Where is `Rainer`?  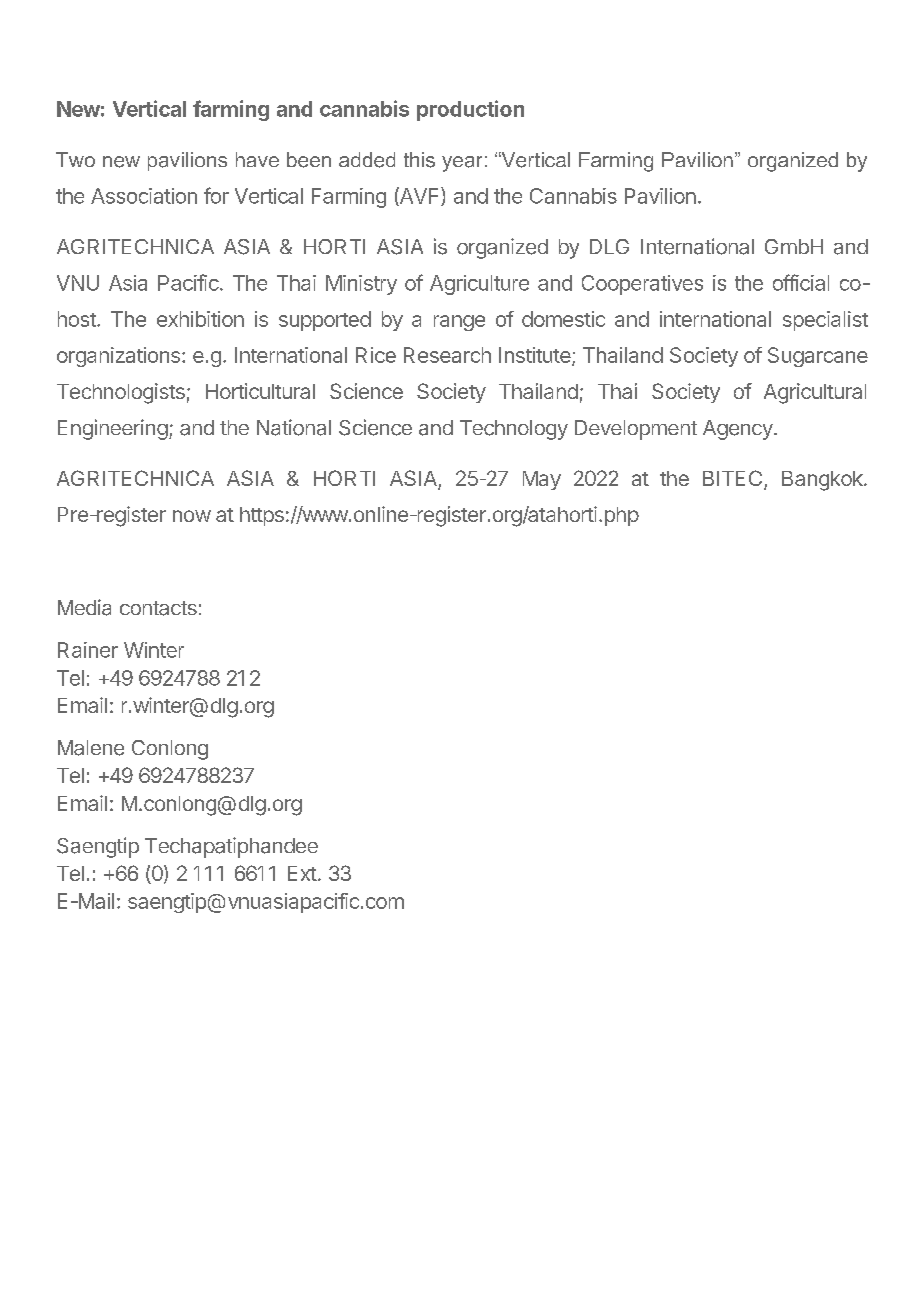
Rainer is located at coordinates (88, 650).
